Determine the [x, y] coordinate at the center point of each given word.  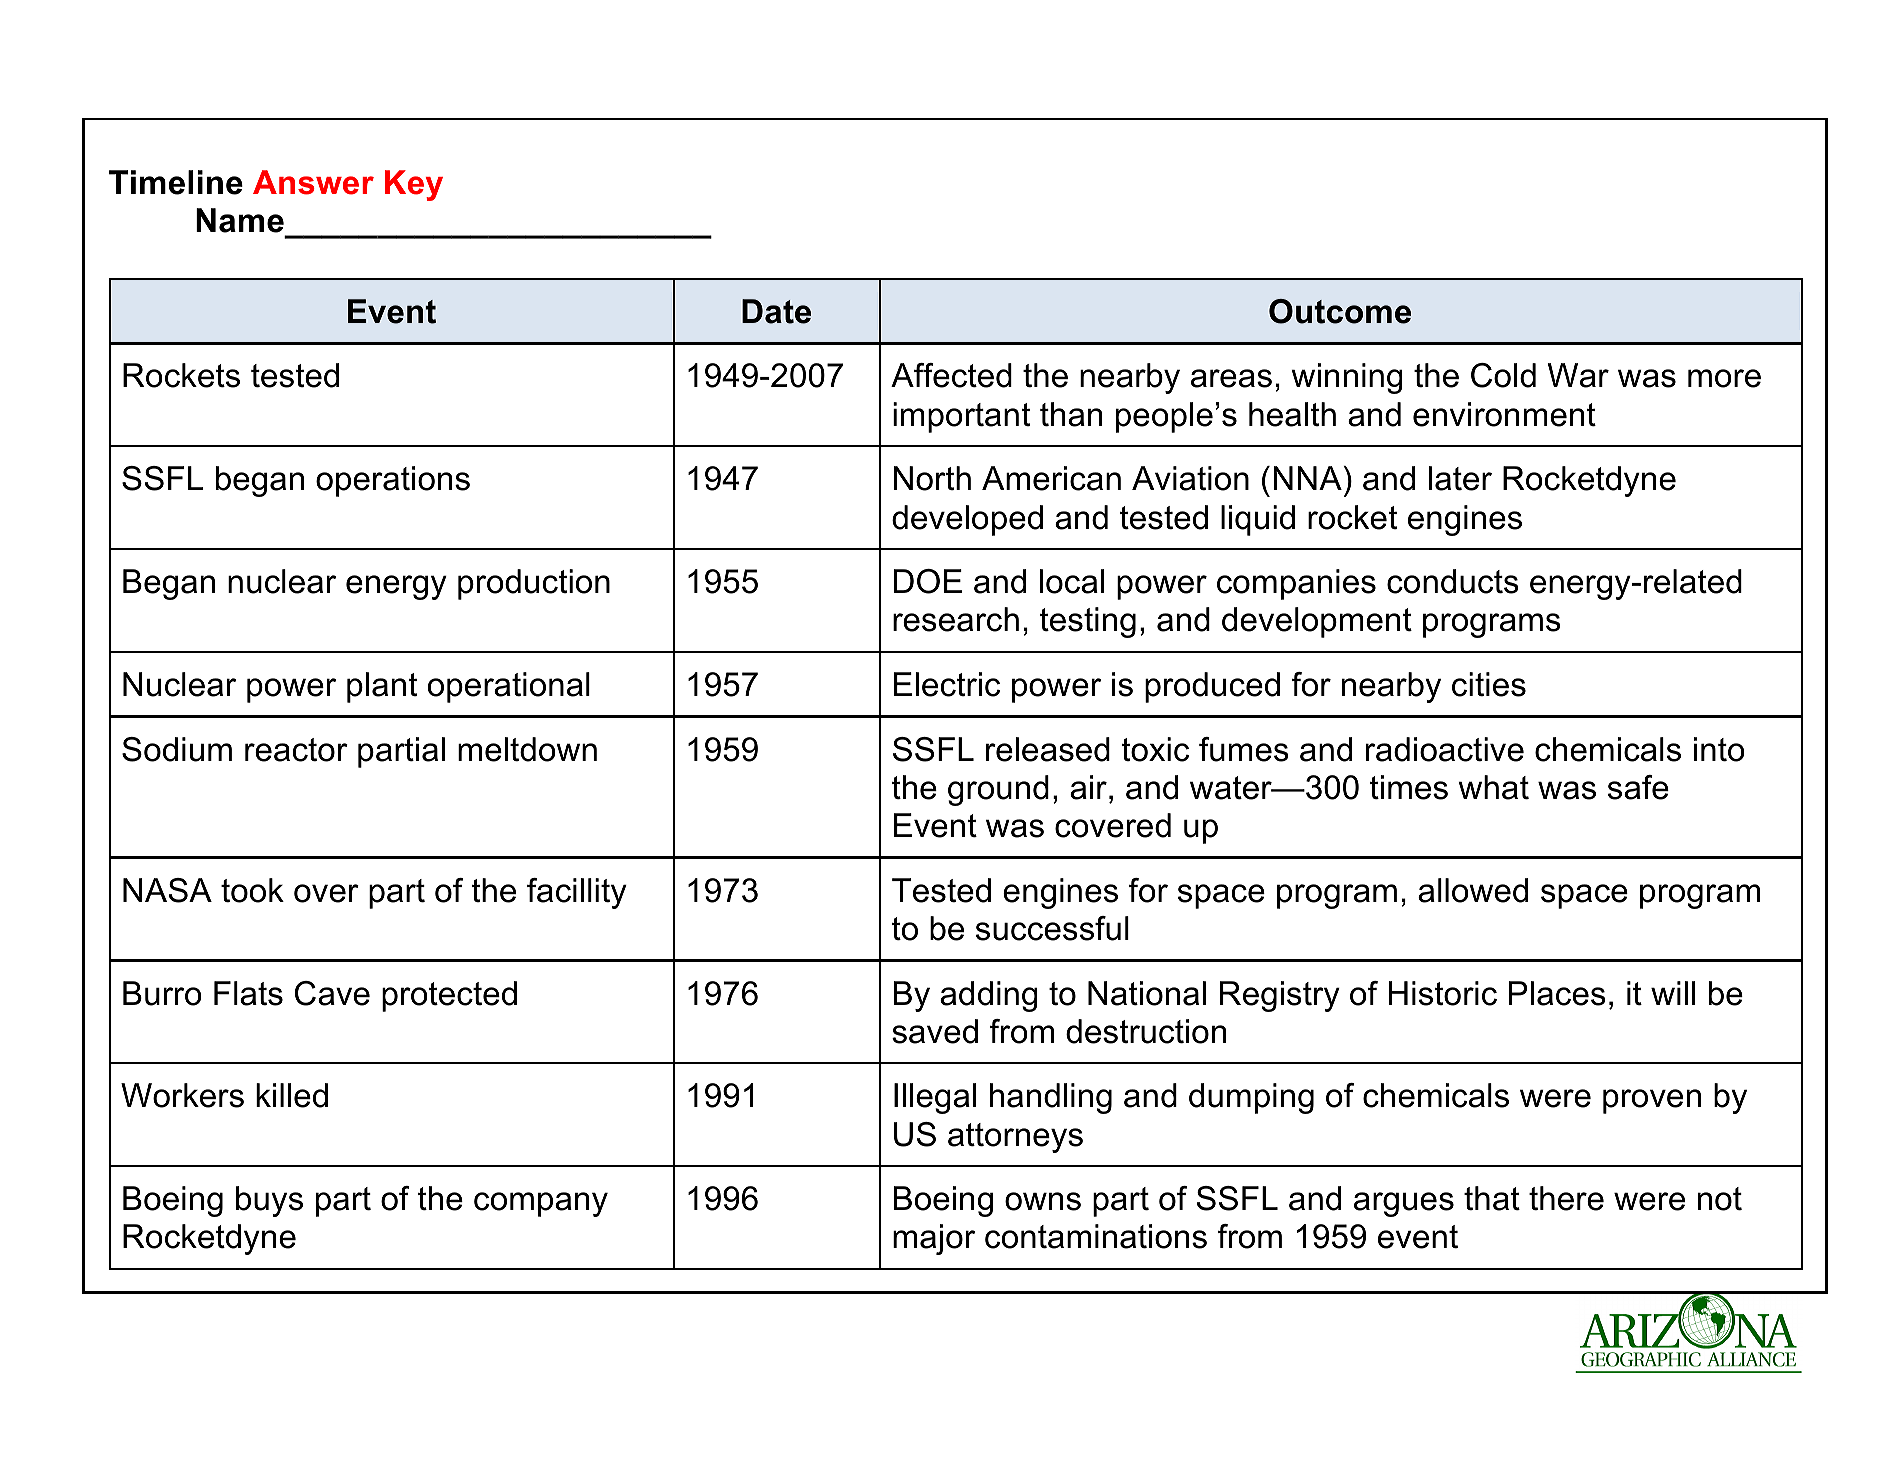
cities [1489, 684]
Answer [313, 182]
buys [269, 1201]
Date [776, 311]
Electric [947, 684]
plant [382, 687]
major [934, 1239]
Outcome [1340, 311]
